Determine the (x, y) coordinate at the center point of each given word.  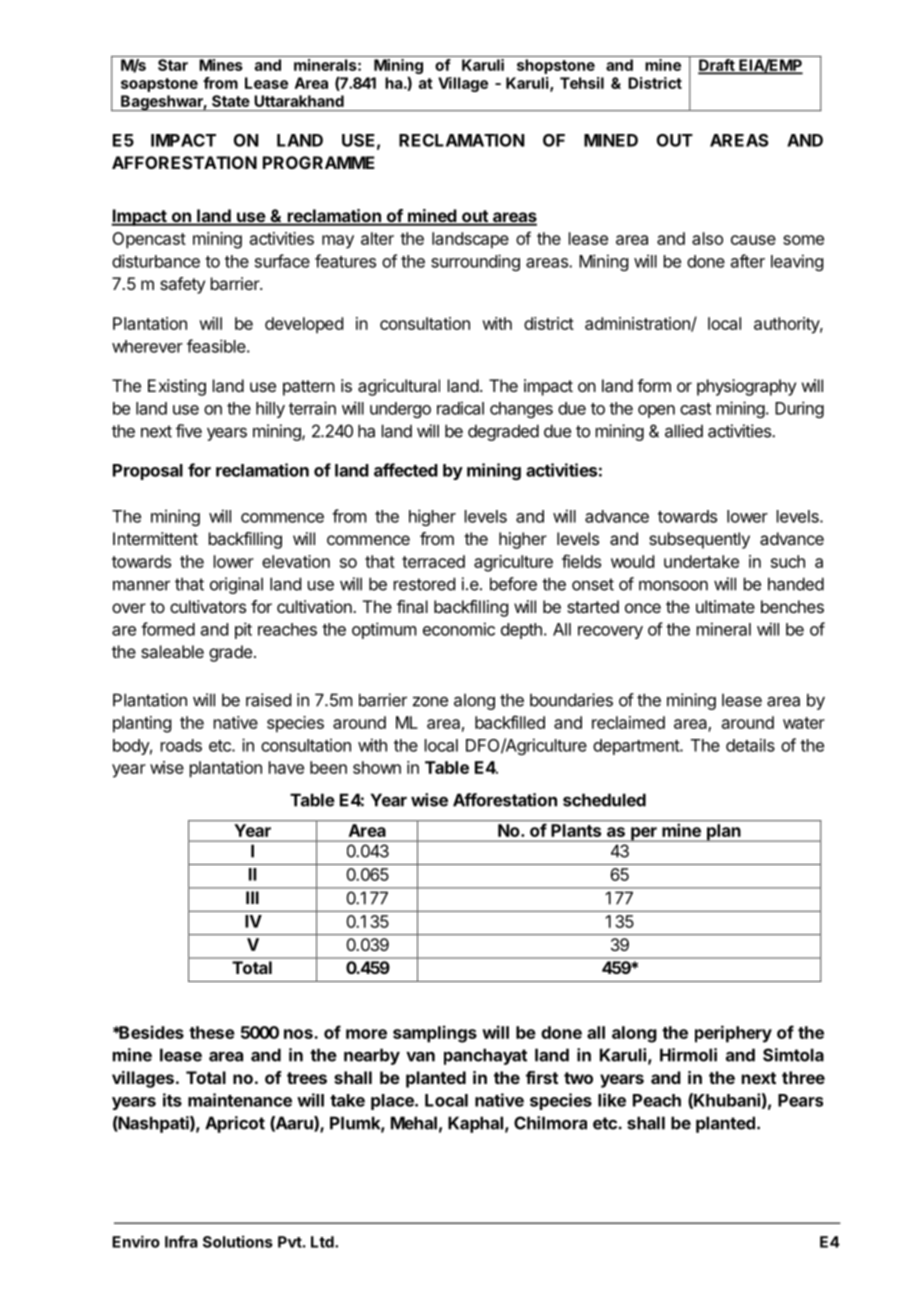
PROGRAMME (319, 162)
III (252, 897)
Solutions (238, 1241)
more (366, 1034)
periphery (733, 1034)
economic (459, 629)
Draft (717, 66)
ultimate (725, 606)
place (393, 1102)
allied (684, 431)
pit (243, 630)
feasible (216, 346)
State (231, 101)
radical (460, 408)
